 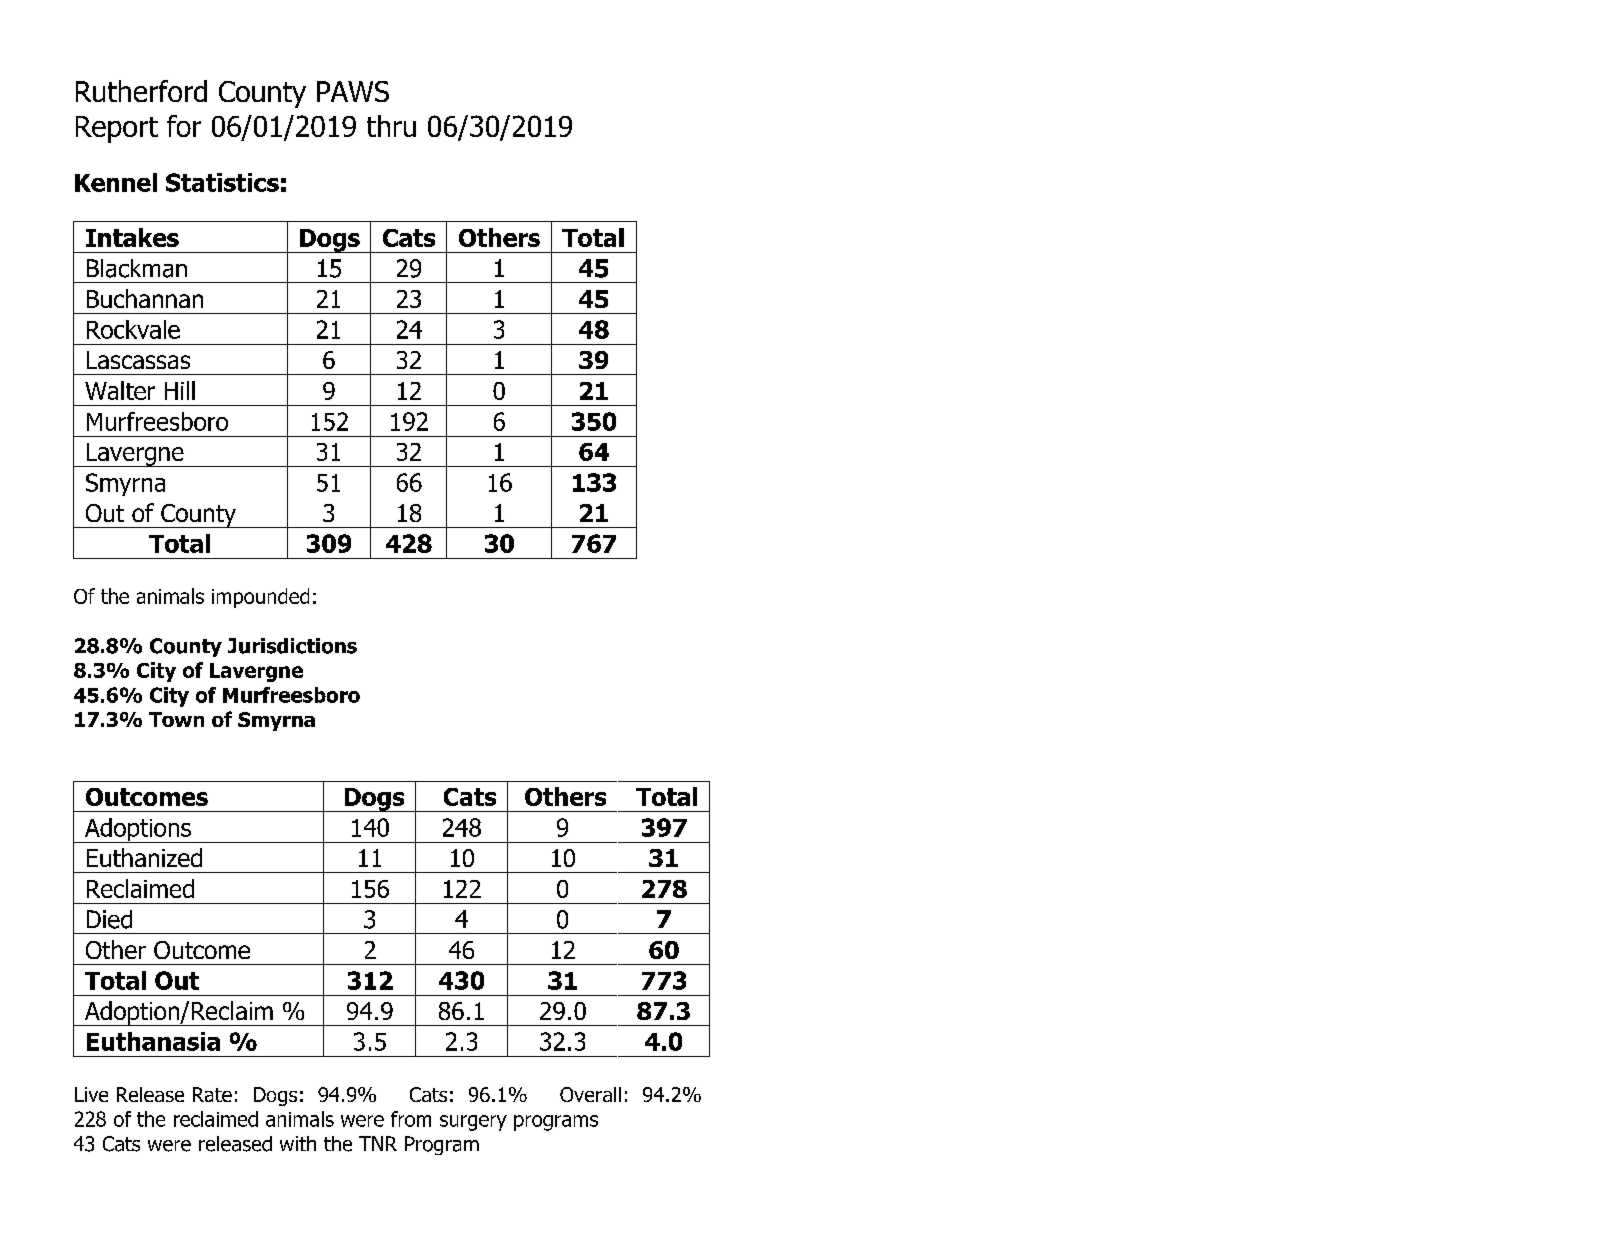 I want to click on from, so click(x=411, y=1119).
